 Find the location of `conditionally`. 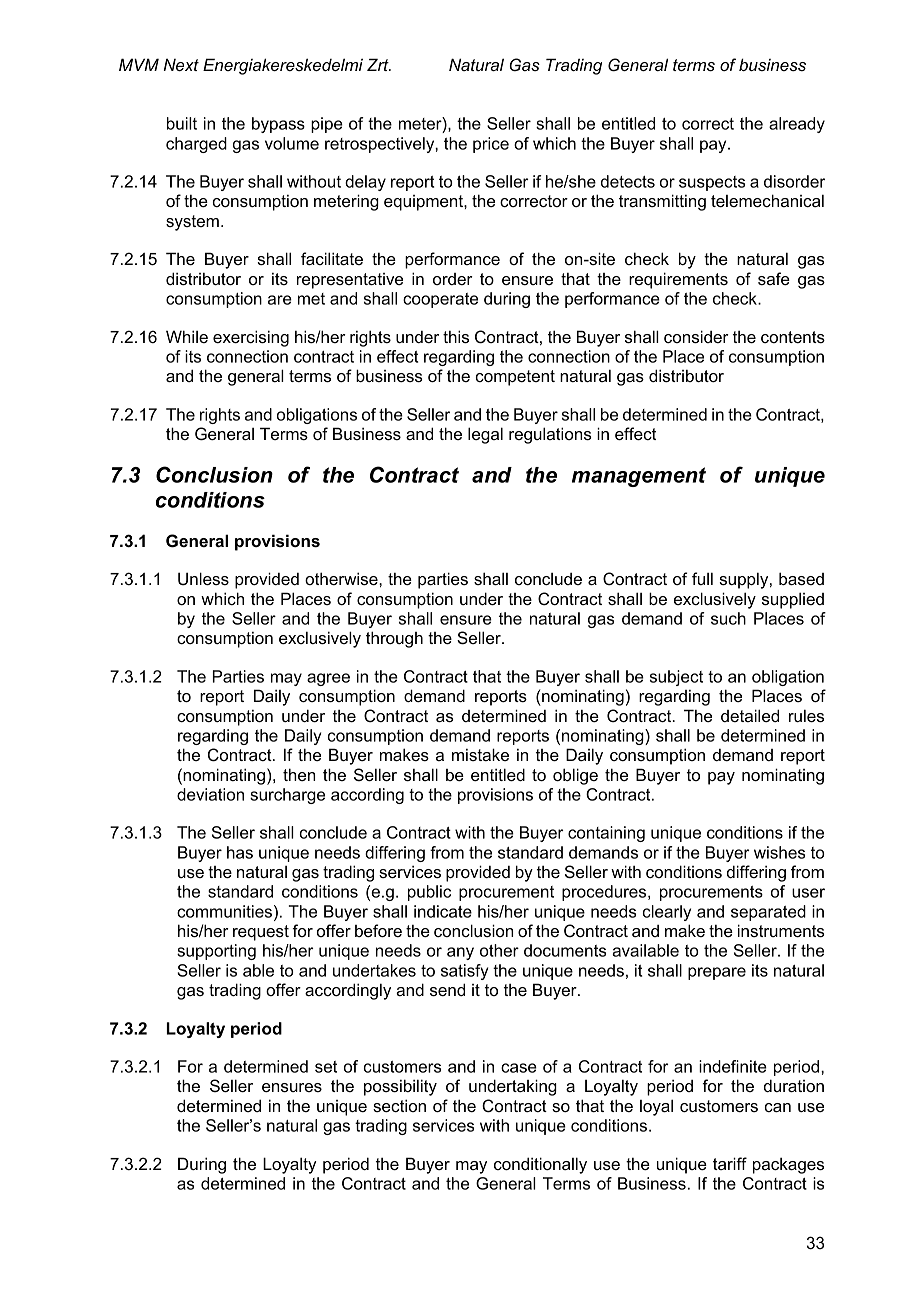

conditionally is located at coordinates (540, 1165).
